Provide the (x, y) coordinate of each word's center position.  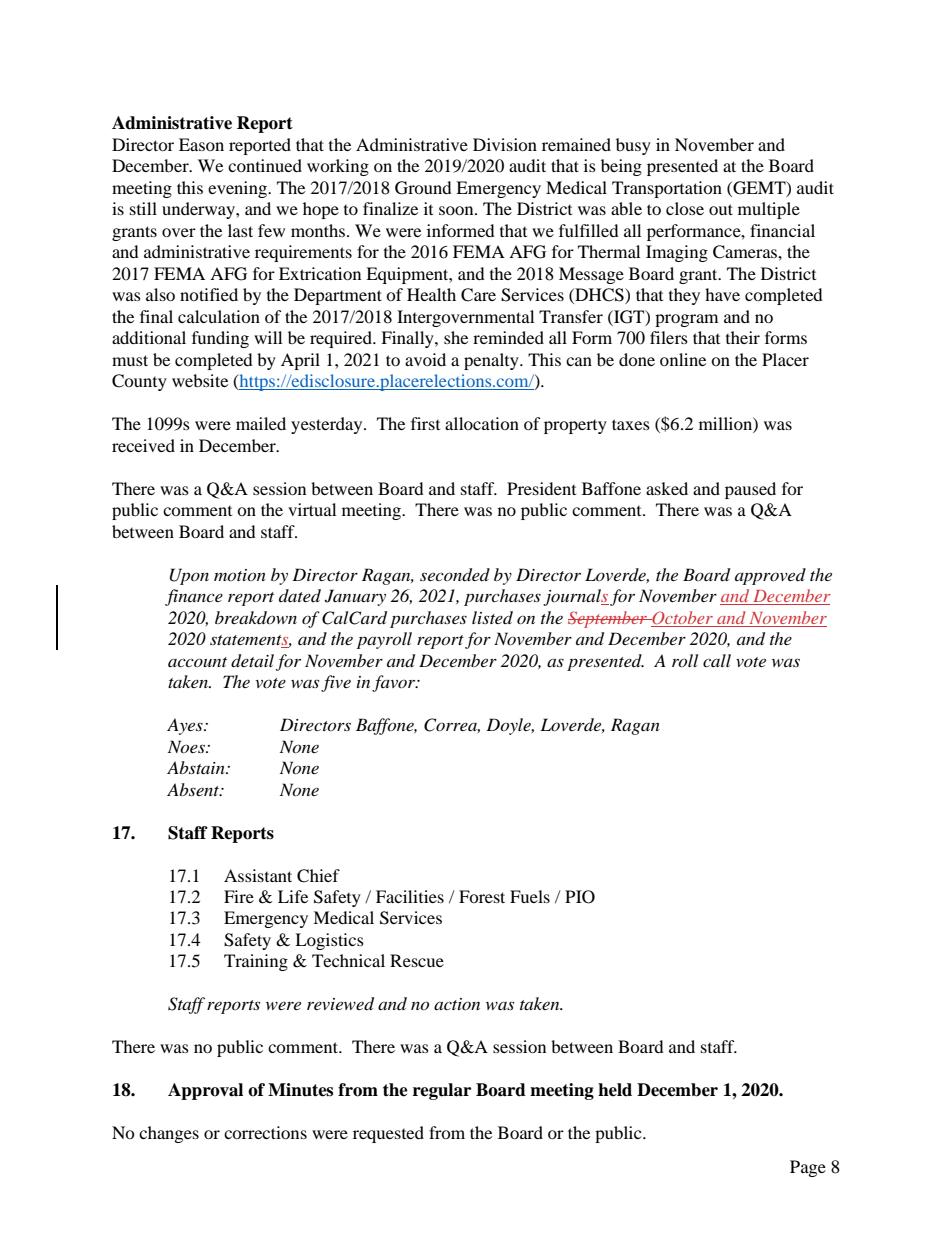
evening (238, 189)
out (721, 209)
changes (169, 1134)
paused (750, 490)
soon (457, 210)
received (143, 445)
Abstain (197, 767)
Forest (482, 896)
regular (442, 1091)
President (541, 488)
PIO (580, 897)
